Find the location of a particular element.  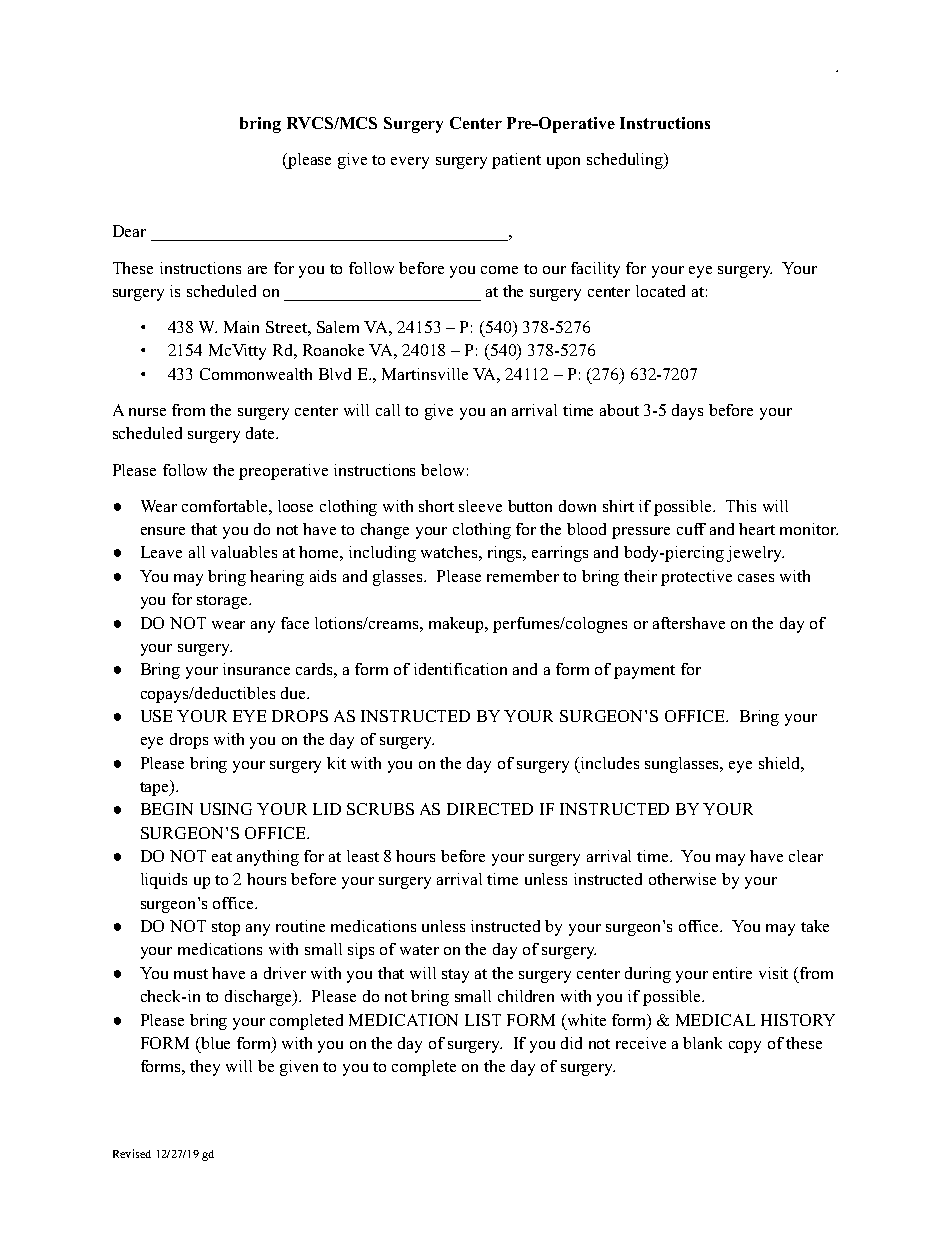

valuables is located at coordinates (244, 552).
